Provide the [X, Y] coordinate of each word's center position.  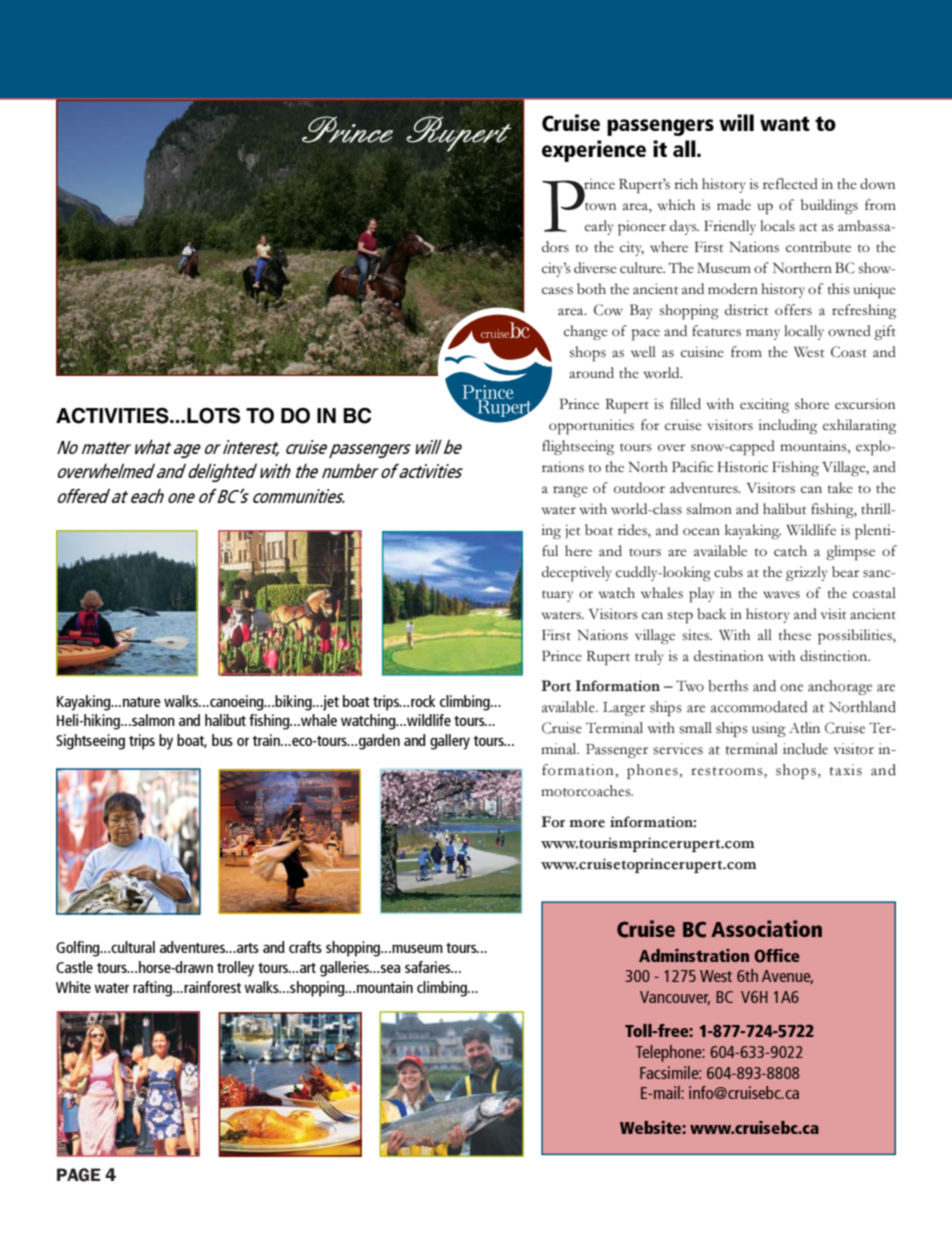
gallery [450, 742]
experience [594, 151]
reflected [790, 184]
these [795, 635]
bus [222, 740]
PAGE [78, 1175]
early [599, 227]
